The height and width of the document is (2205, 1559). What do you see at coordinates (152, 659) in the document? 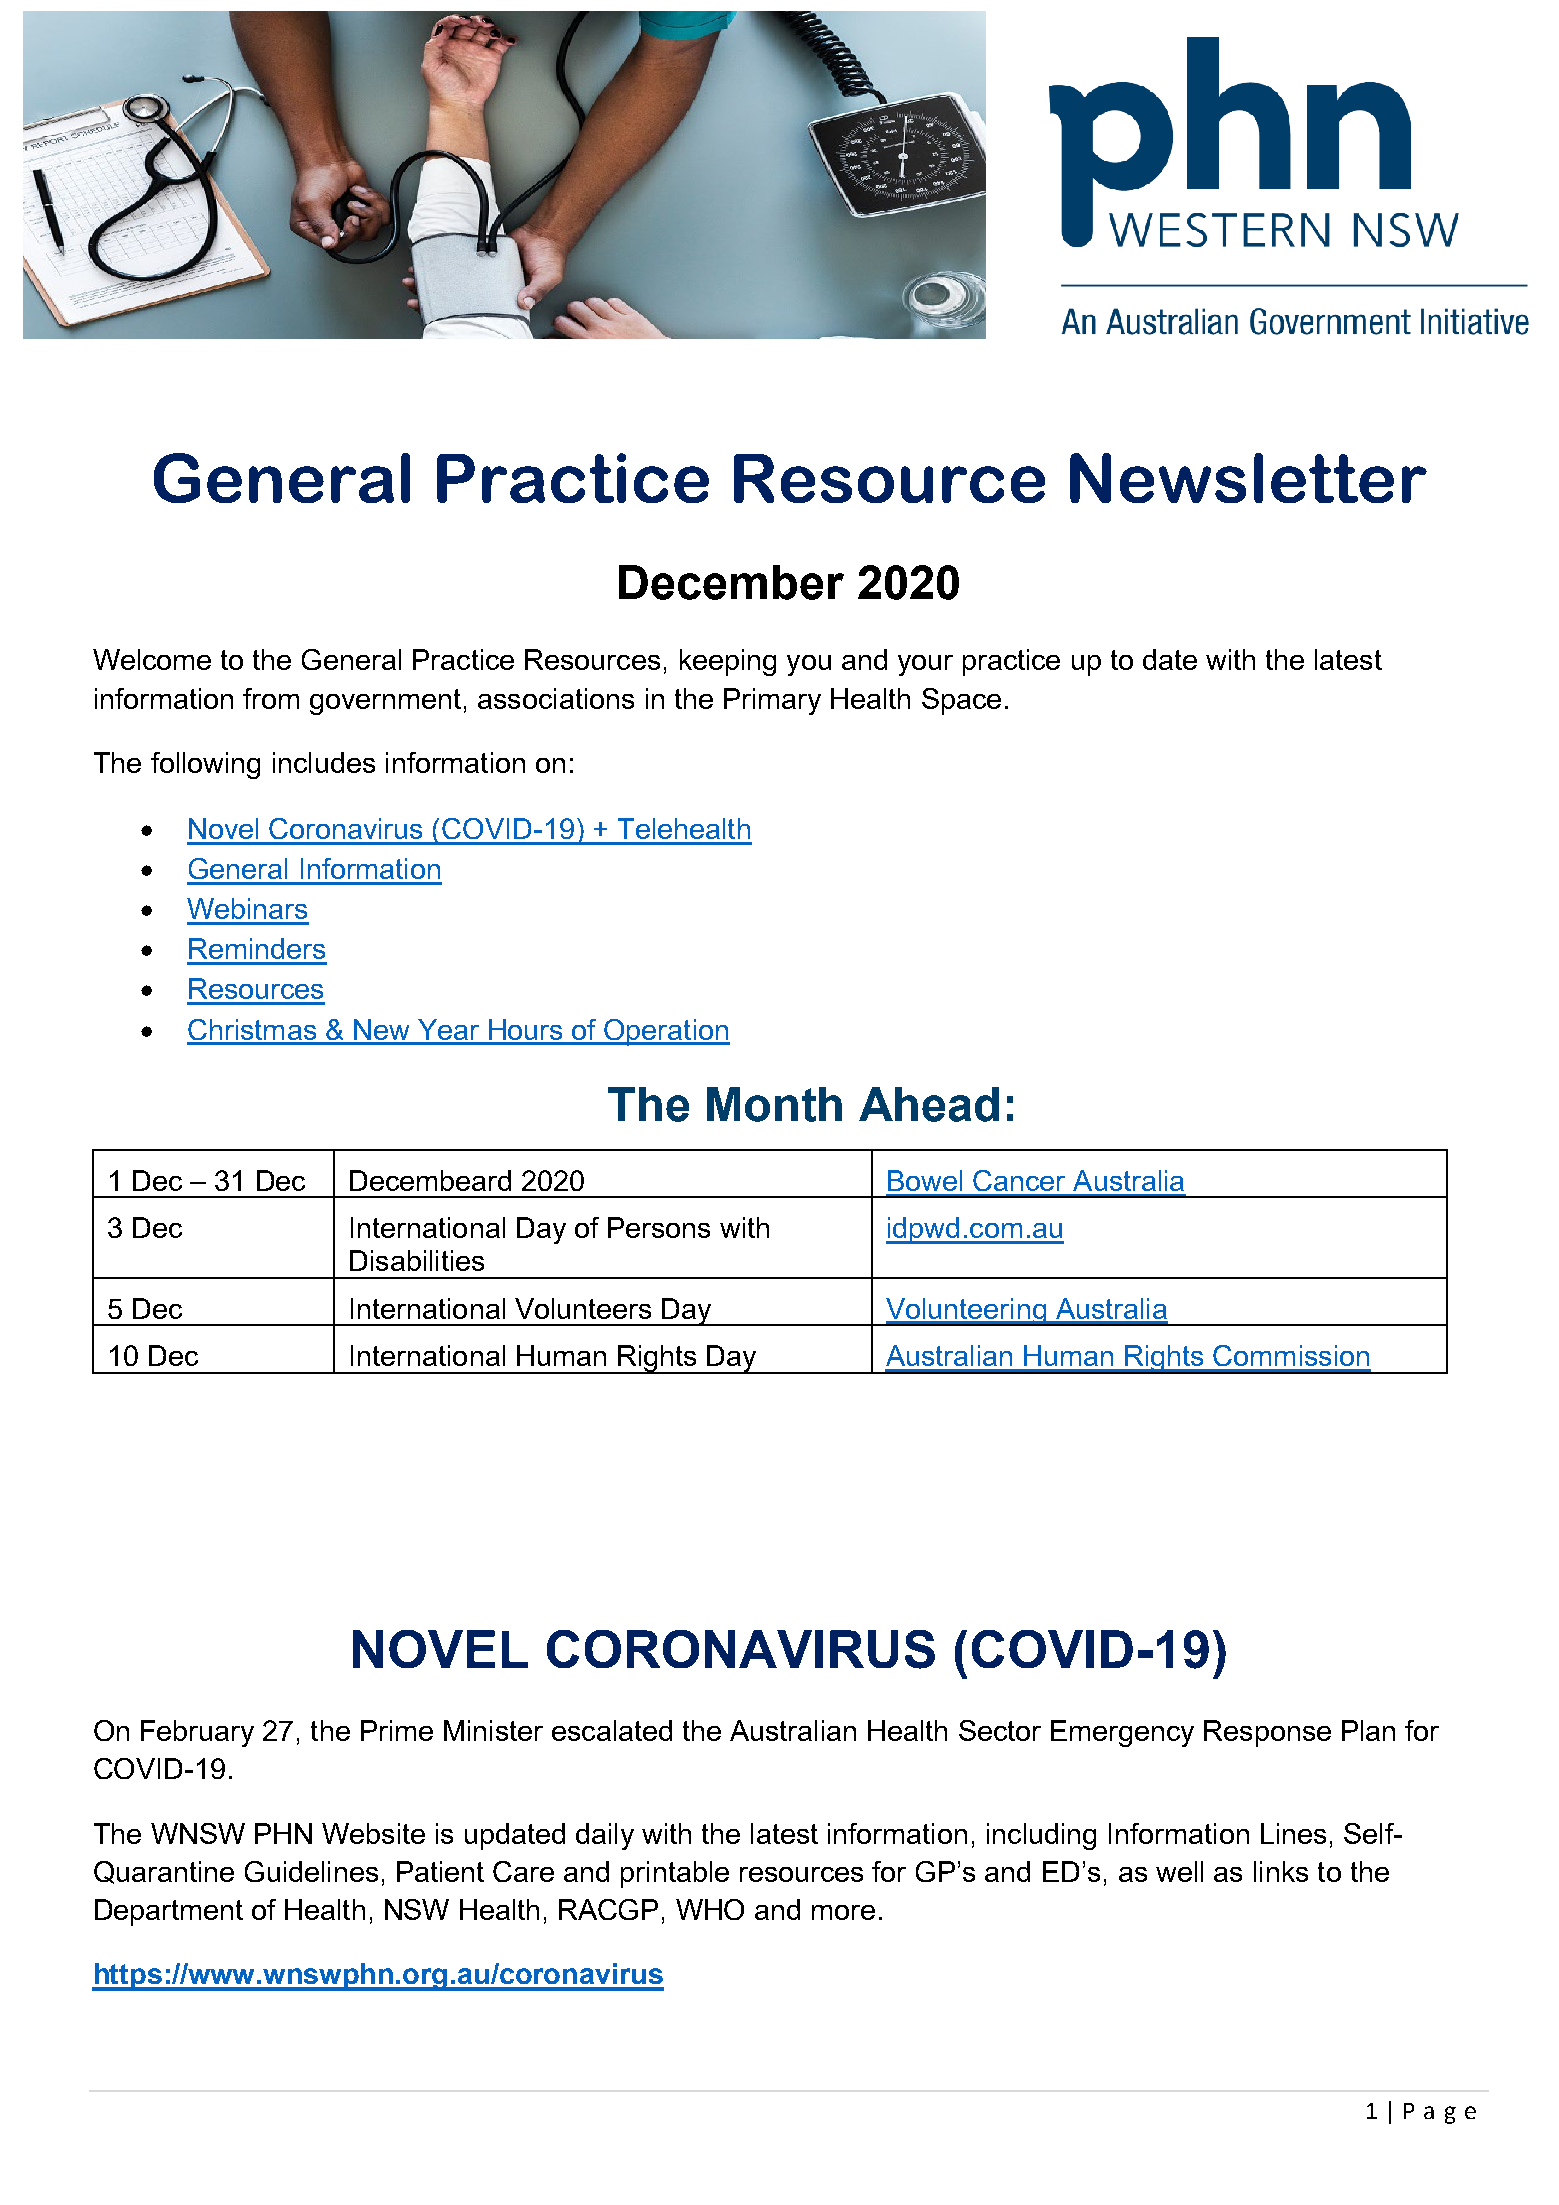
I see `Welcome` at bounding box center [152, 659].
